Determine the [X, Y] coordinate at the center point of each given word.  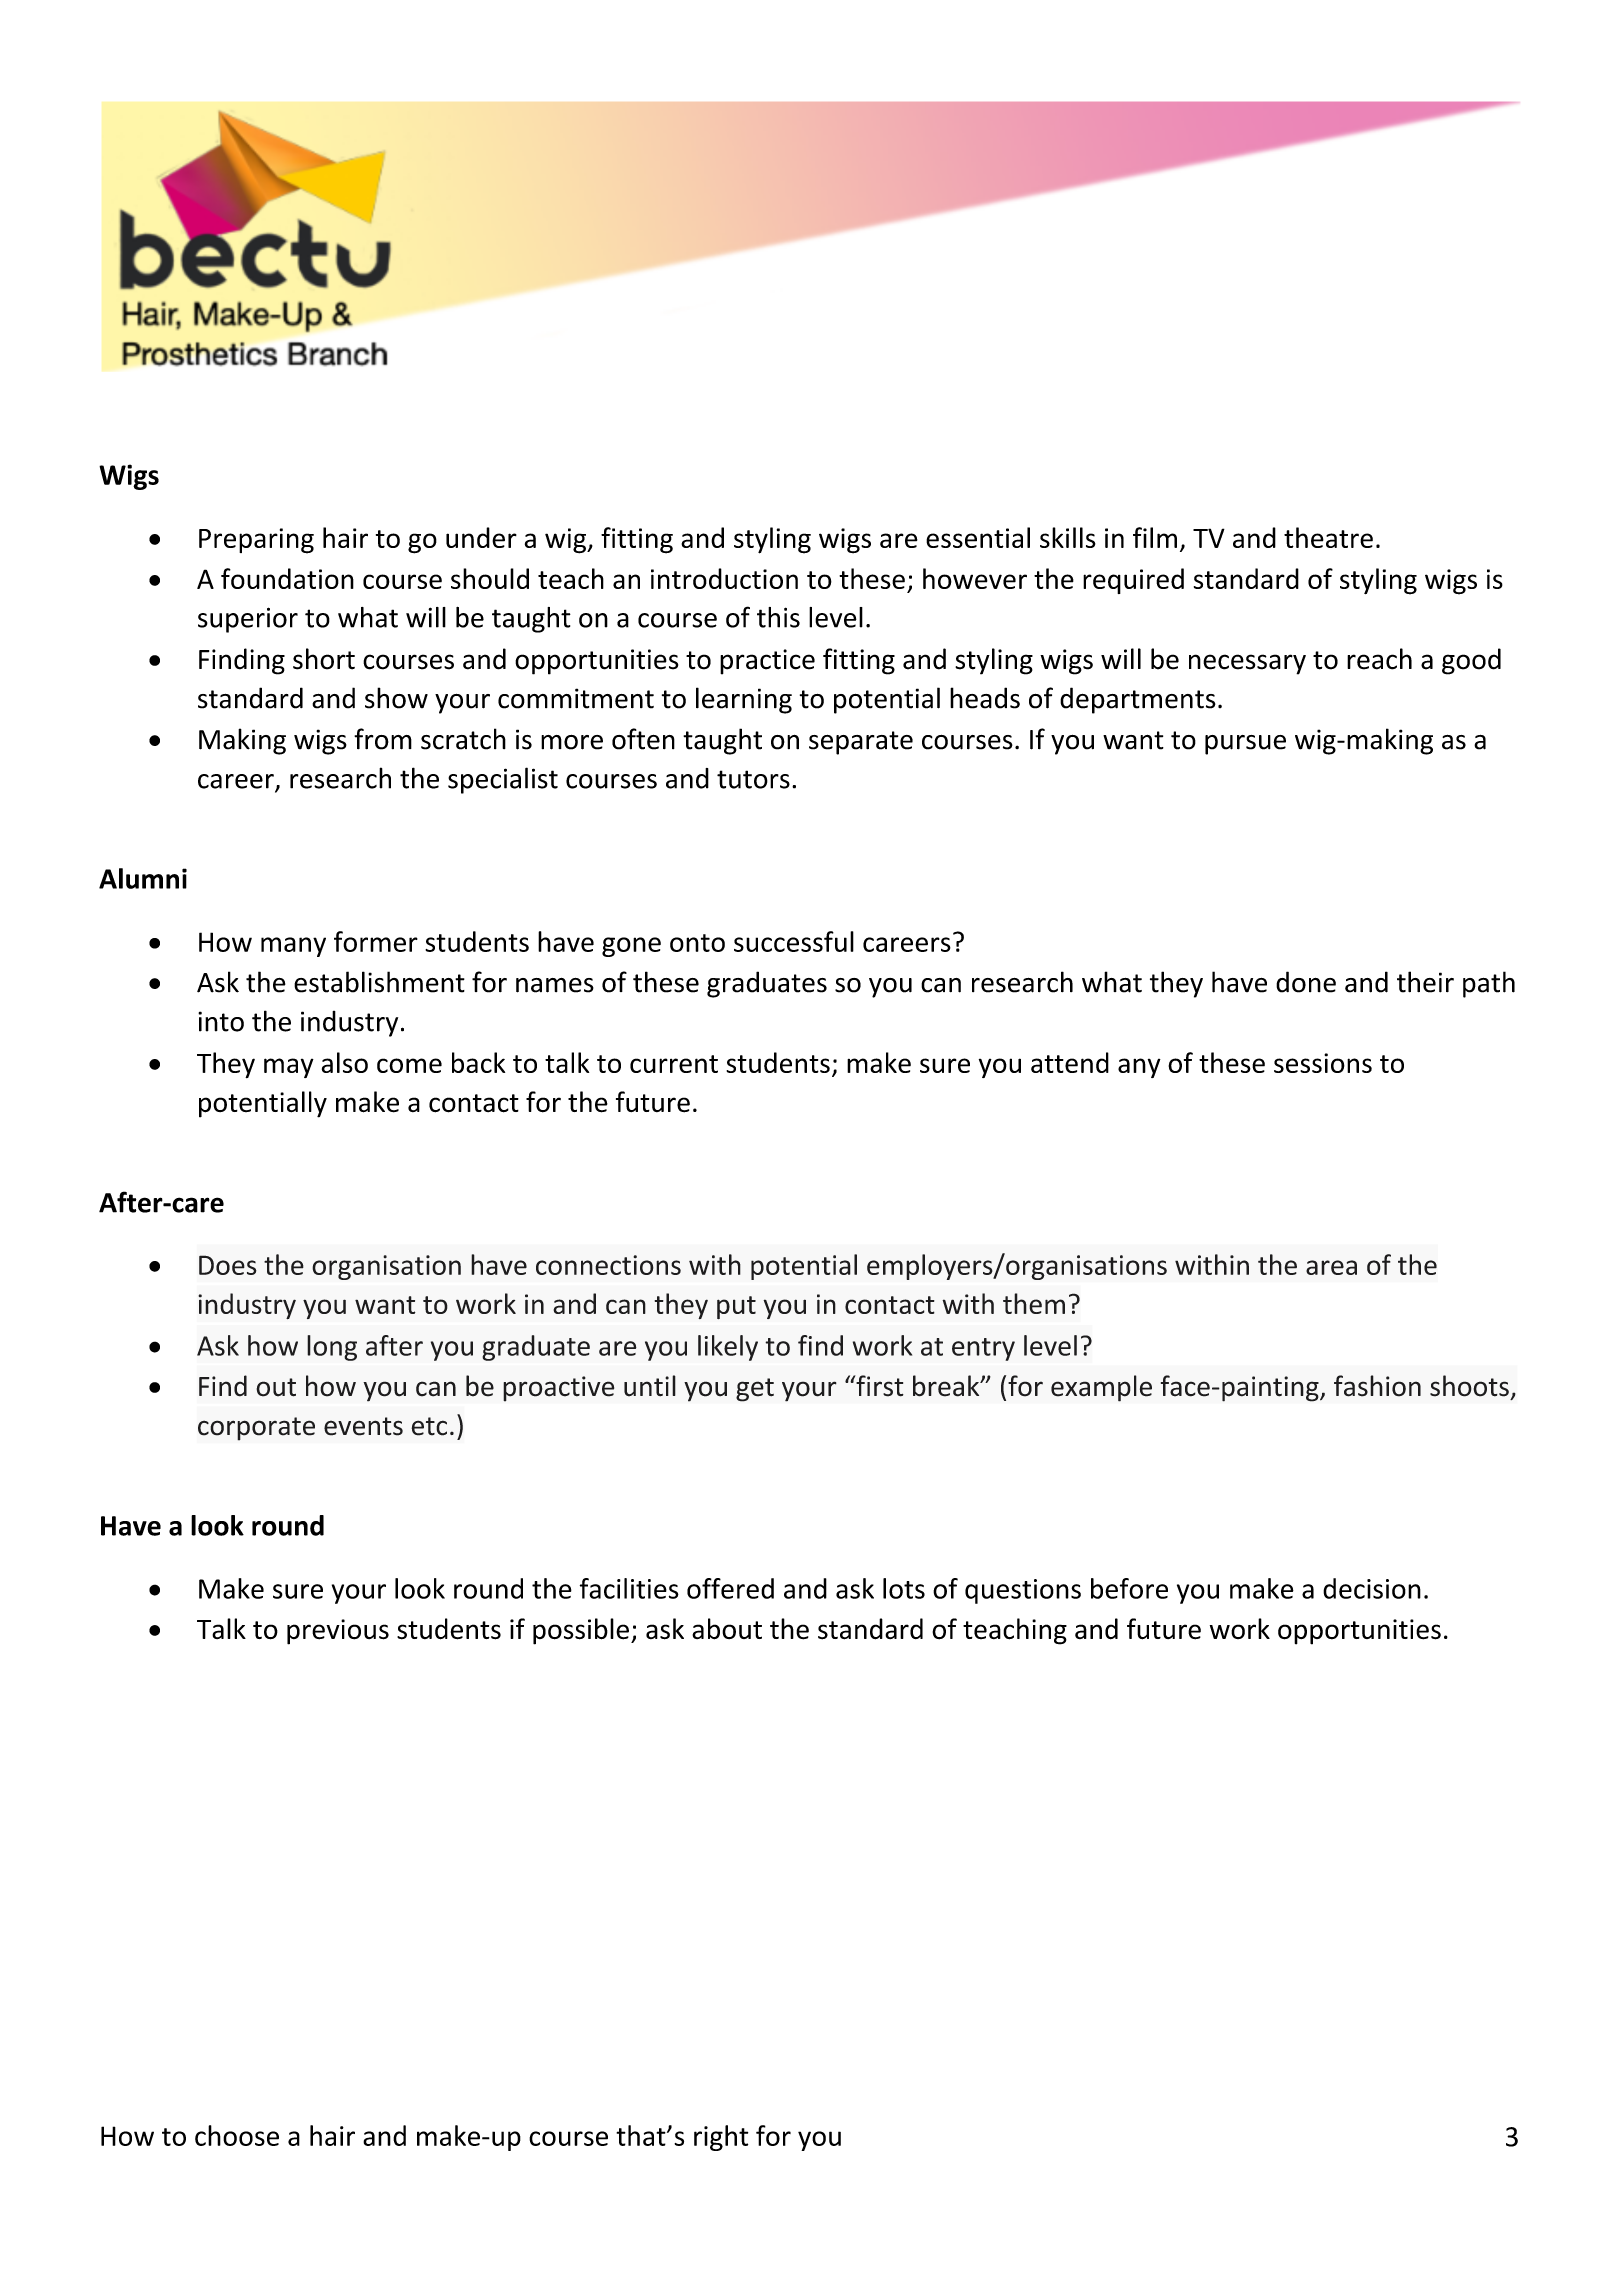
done [1306, 982]
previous [338, 1632]
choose [237, 2135]
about [727, 1629]
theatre [1328, 537]
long [332, 1348]
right [721, 2138]
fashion [1377, 1386]
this [778, 617]
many [293, 947]
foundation [287, 578]
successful [794, 941]
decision [1372, 1588]
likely [728, 1348]
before [1129, 1588]
